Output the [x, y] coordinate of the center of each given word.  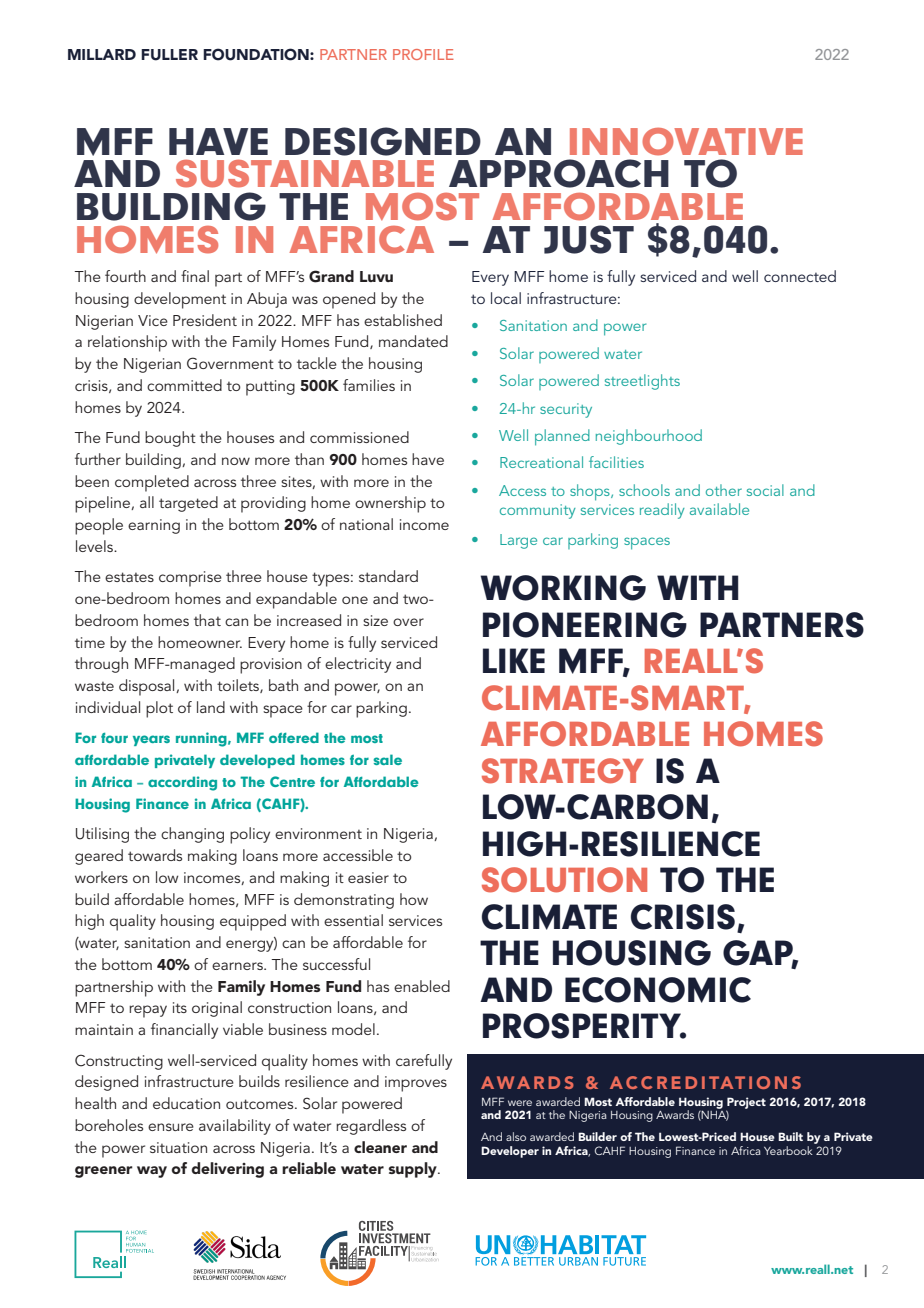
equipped [253, 922]
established [403, 320]
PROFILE [423, 54]
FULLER [169, 55]
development [180, 300]
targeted [188, 504]
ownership [390, 504]
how [414, 899]
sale [388, 759]
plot [159, 709]
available [719, 509]
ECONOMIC [658, 990]
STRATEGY [563, 771]
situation [178, 1147]
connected [800, 276]
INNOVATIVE [686, 142]
